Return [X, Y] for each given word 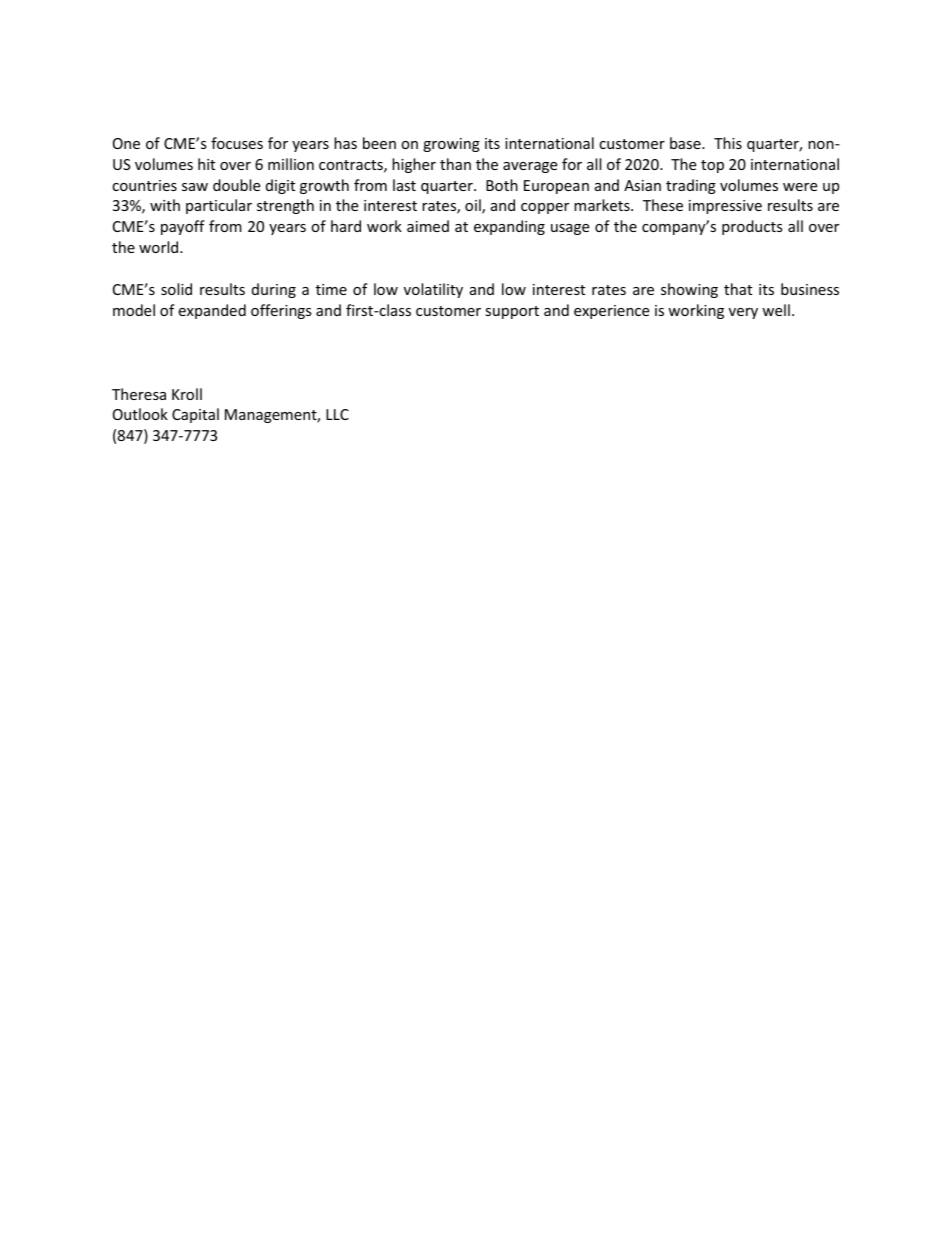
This [728, 143]
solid [176, 289]
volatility [433, 290]
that [738, 289]
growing [451, 145]
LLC [337, 414]
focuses [237, 143]
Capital [195, 415]
